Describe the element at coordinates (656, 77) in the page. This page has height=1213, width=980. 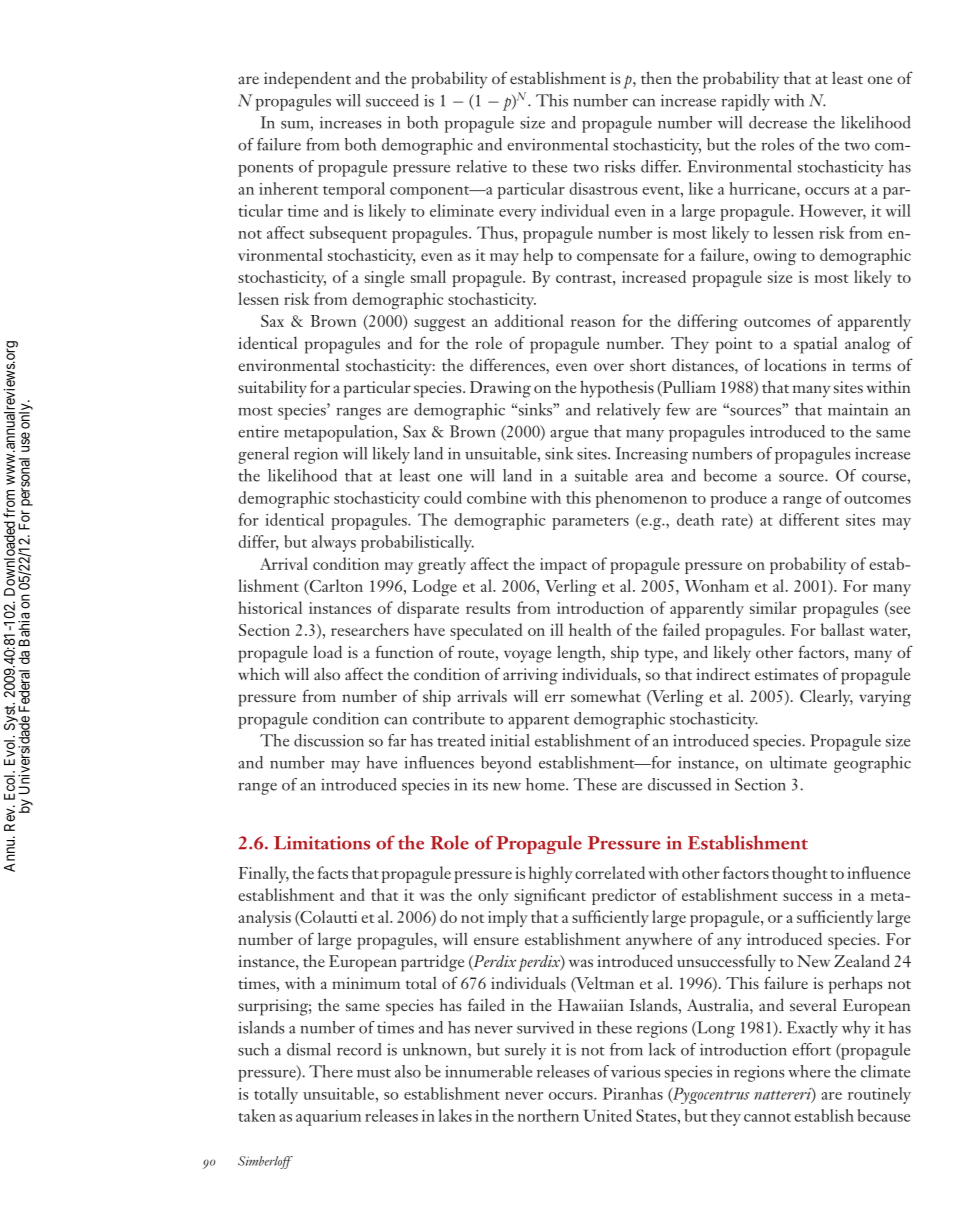
I see `then` at that location.
